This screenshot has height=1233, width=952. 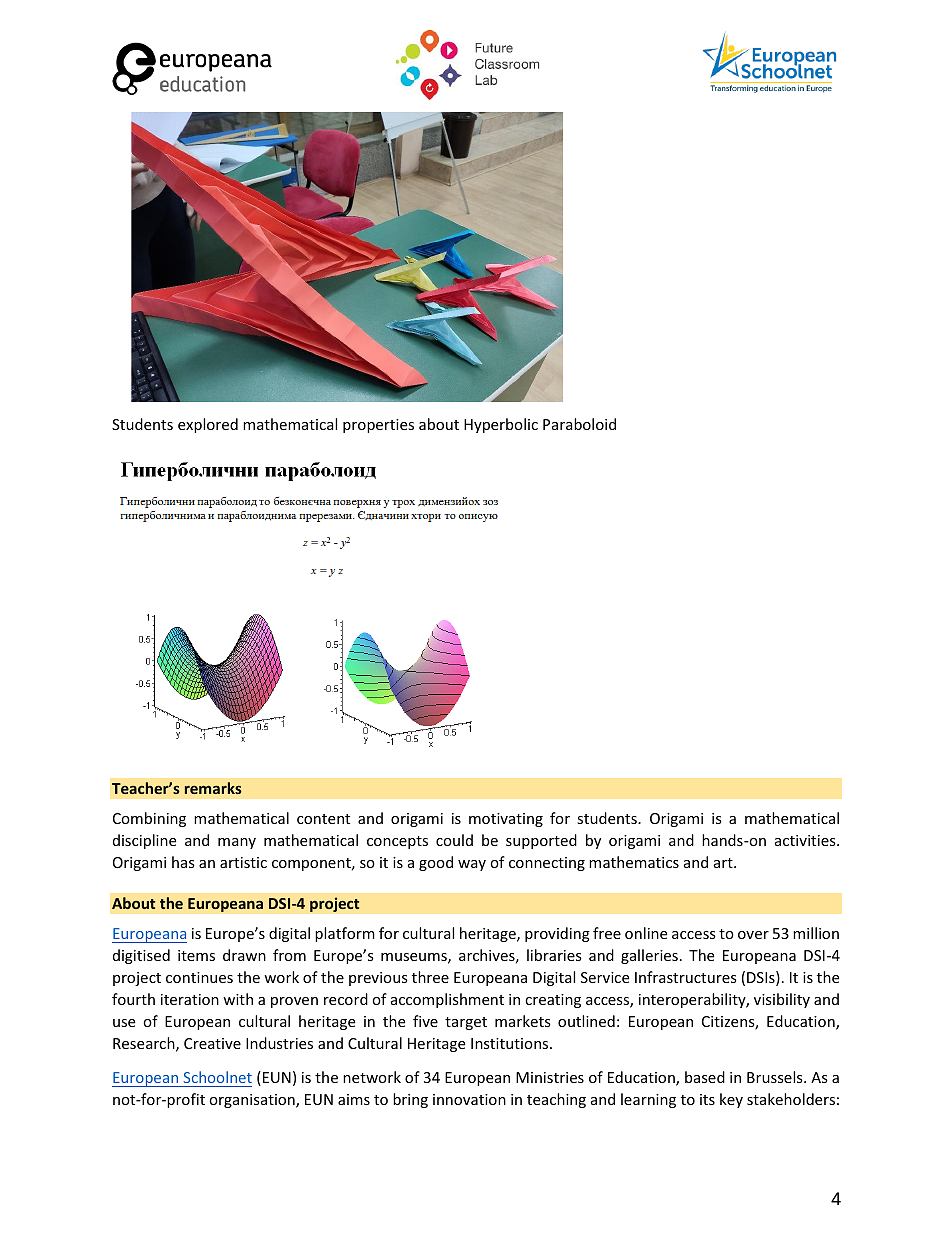 I want to click on Hyperbolic, so click(x=501, y=425).
